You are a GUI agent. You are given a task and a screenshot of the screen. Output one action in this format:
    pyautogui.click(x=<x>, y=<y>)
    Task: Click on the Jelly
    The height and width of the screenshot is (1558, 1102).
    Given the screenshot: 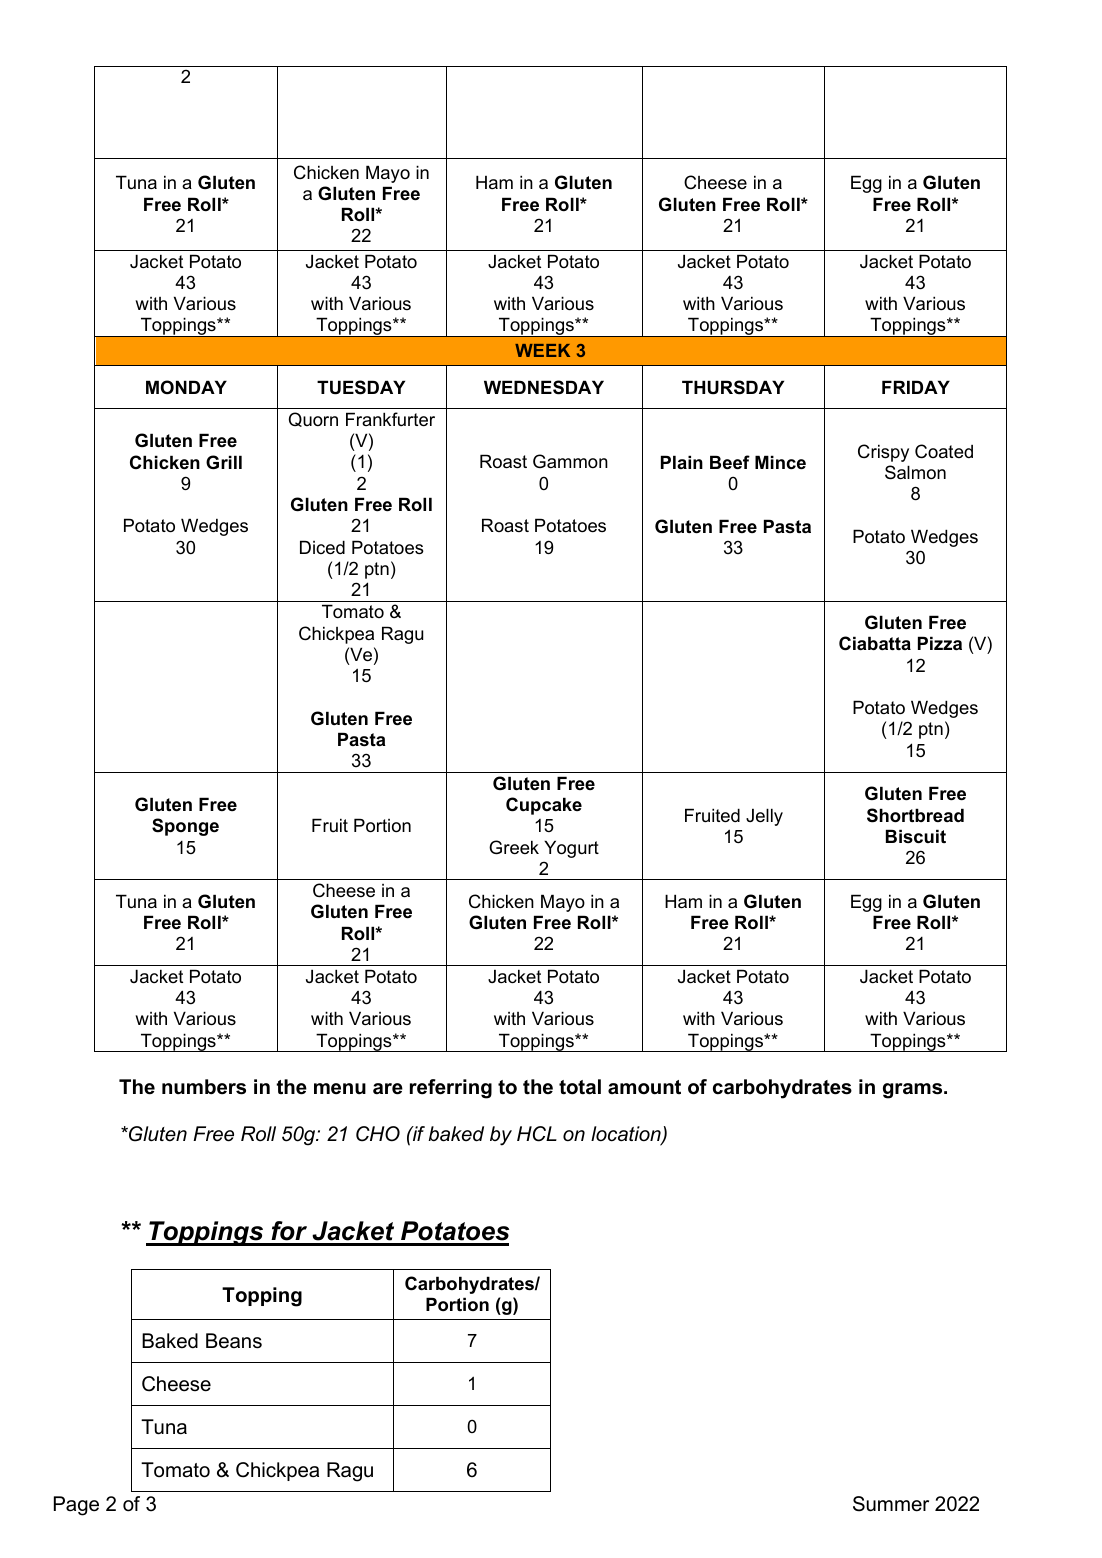 What is the action you would take?
    pyautogui.click(x=764, y=817)
